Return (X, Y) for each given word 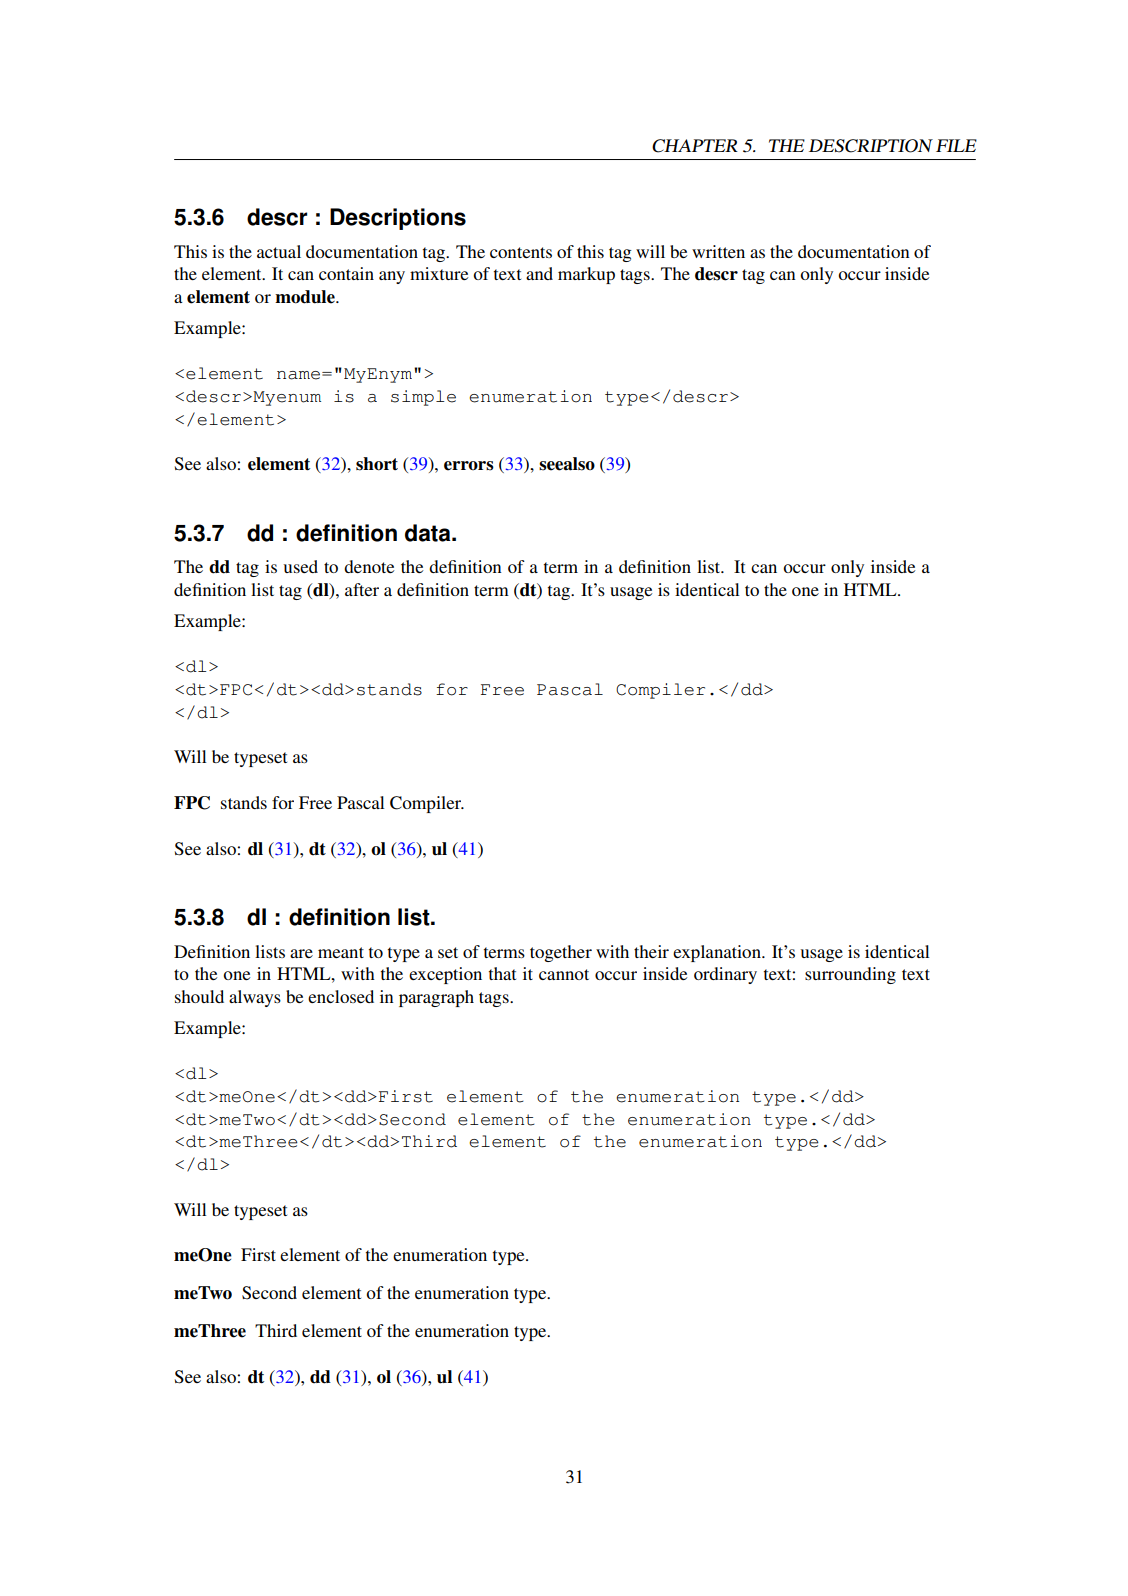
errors (469, 466)
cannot (564, 974)
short (377, 464)
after (362, 589)
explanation (718, 953)
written (718, 251)
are (301, 953)
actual (279, 251)
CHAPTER (695, 146)
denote (369, 566)
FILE (956, 145)
